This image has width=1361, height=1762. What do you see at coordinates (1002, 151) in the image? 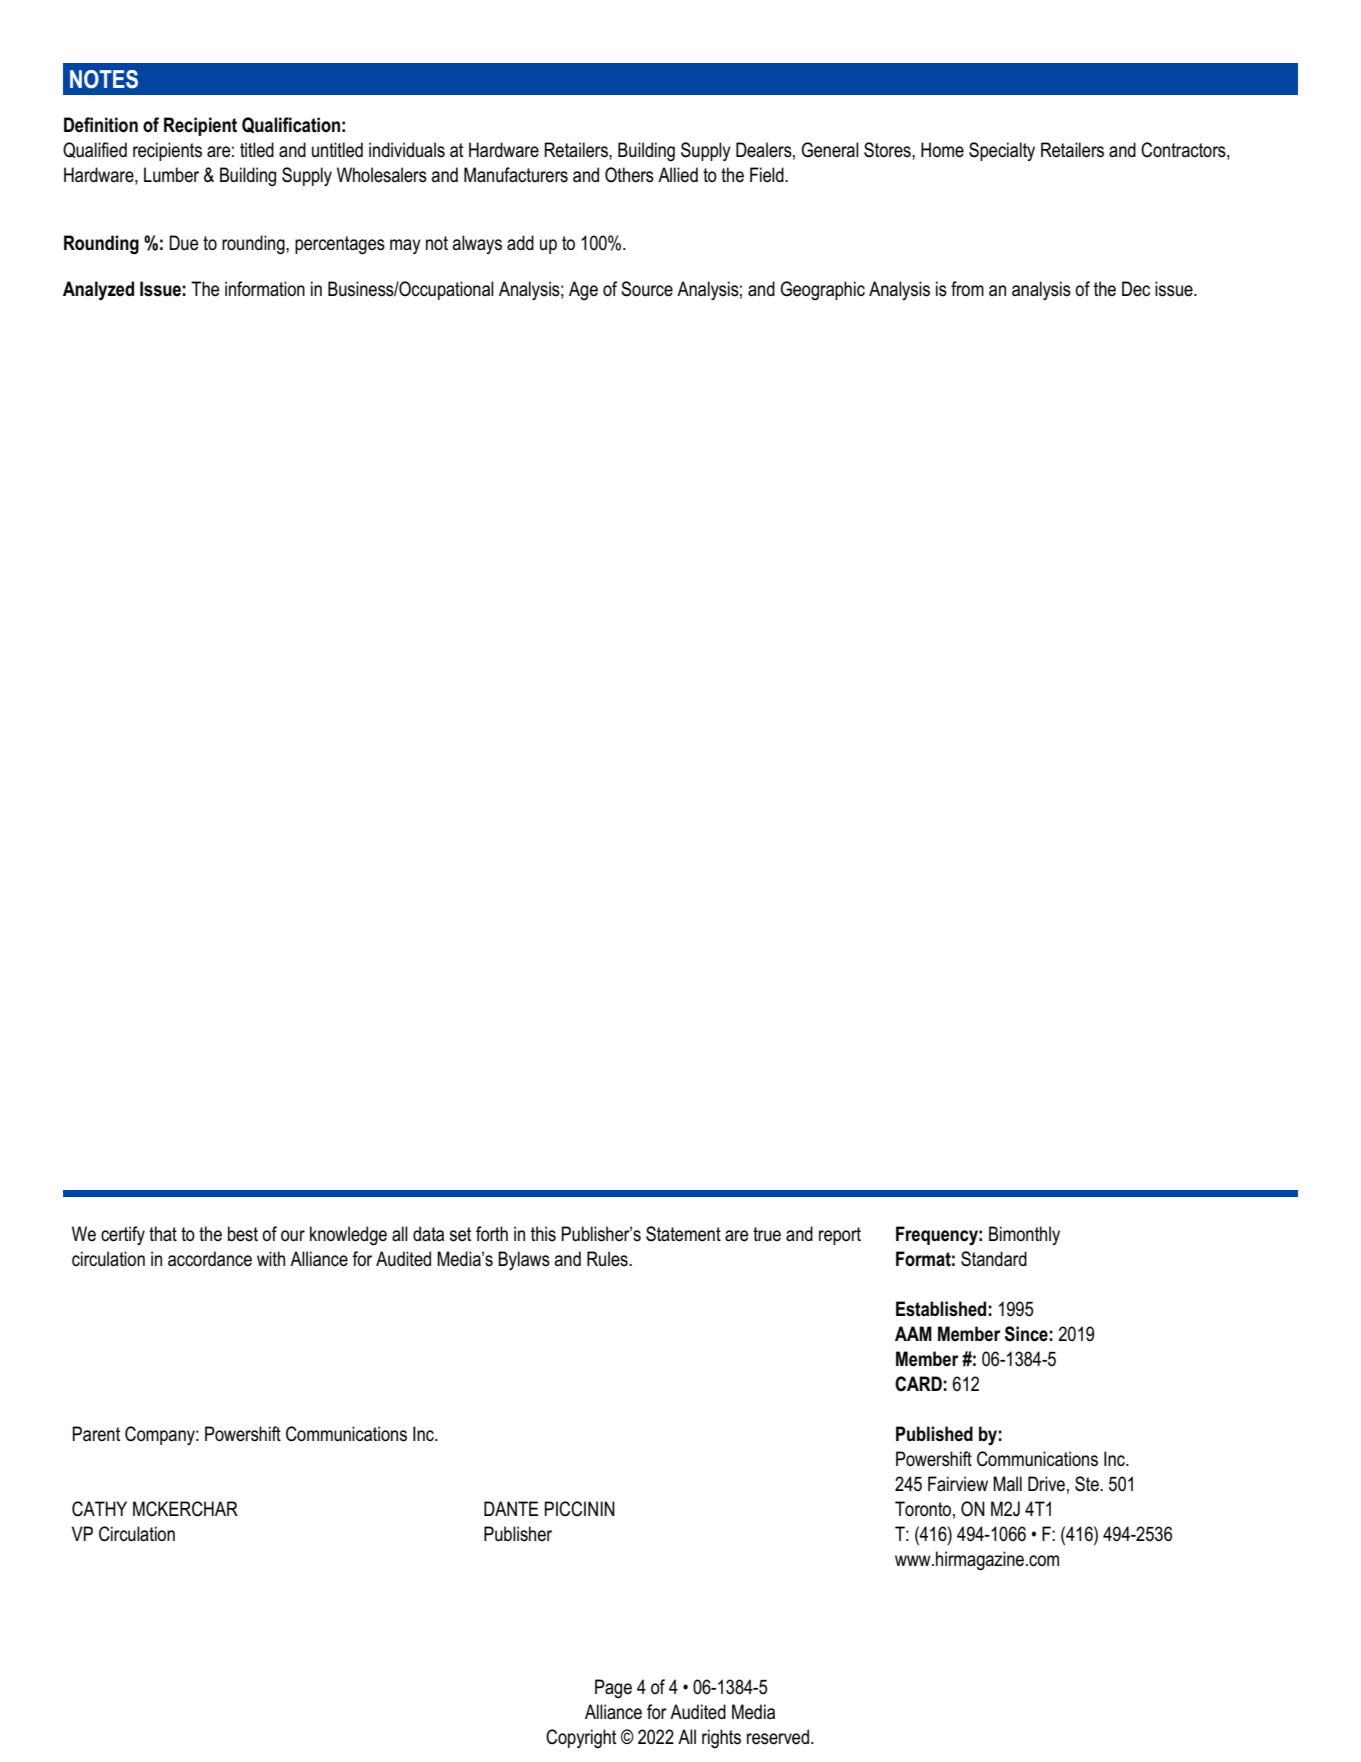
I see `Specialty` at bounding box center [1002, 151].
